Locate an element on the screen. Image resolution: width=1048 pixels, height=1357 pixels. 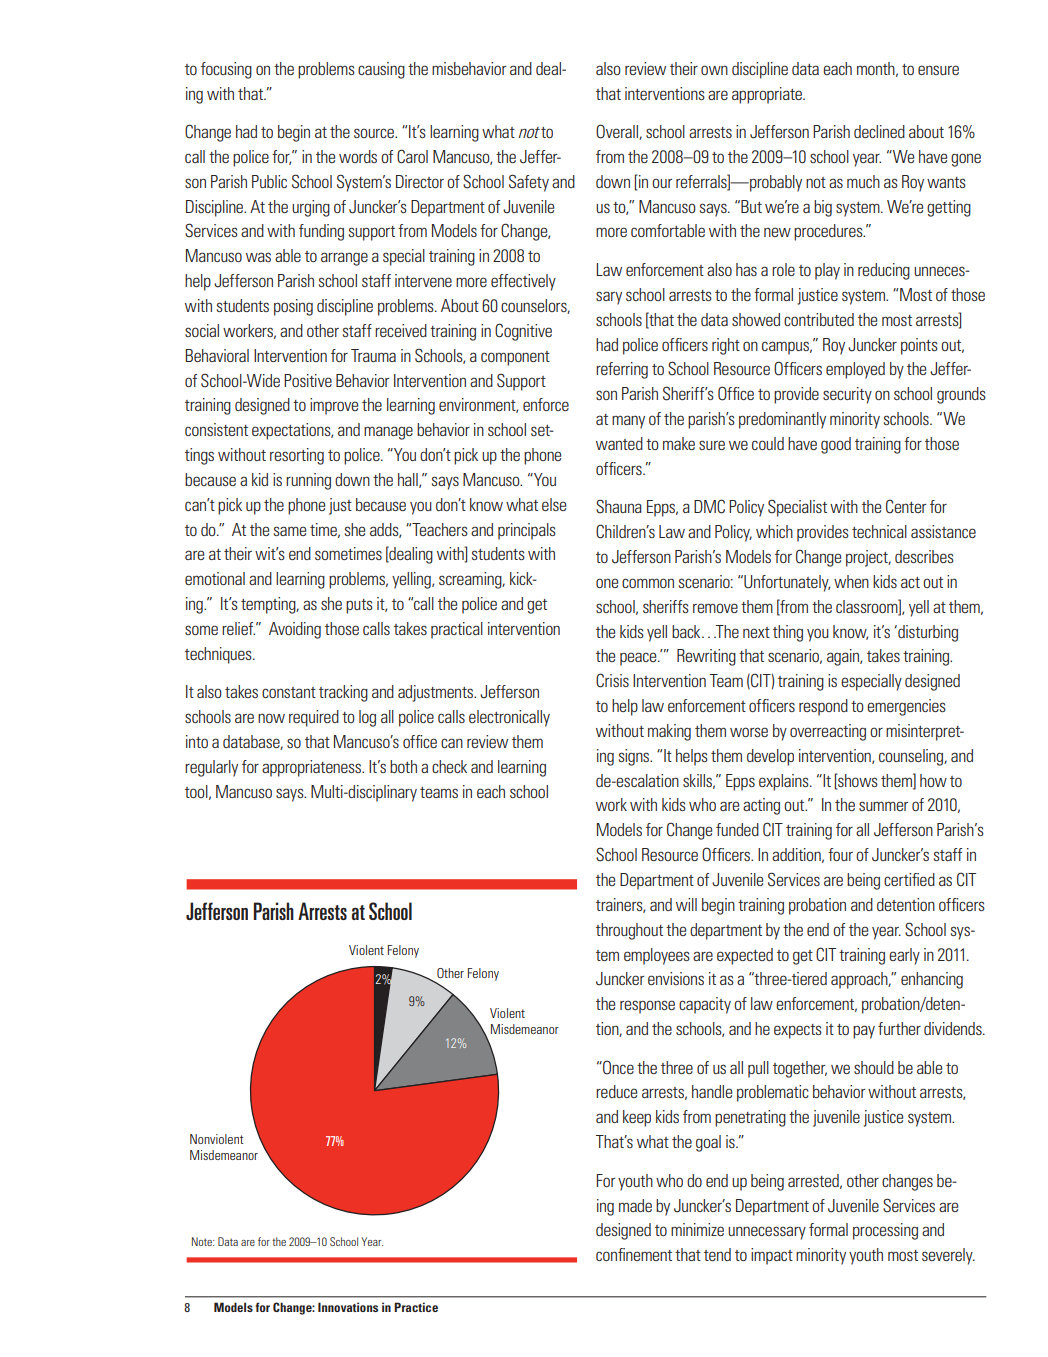
minimize is located at coordinates (697, 1229).
